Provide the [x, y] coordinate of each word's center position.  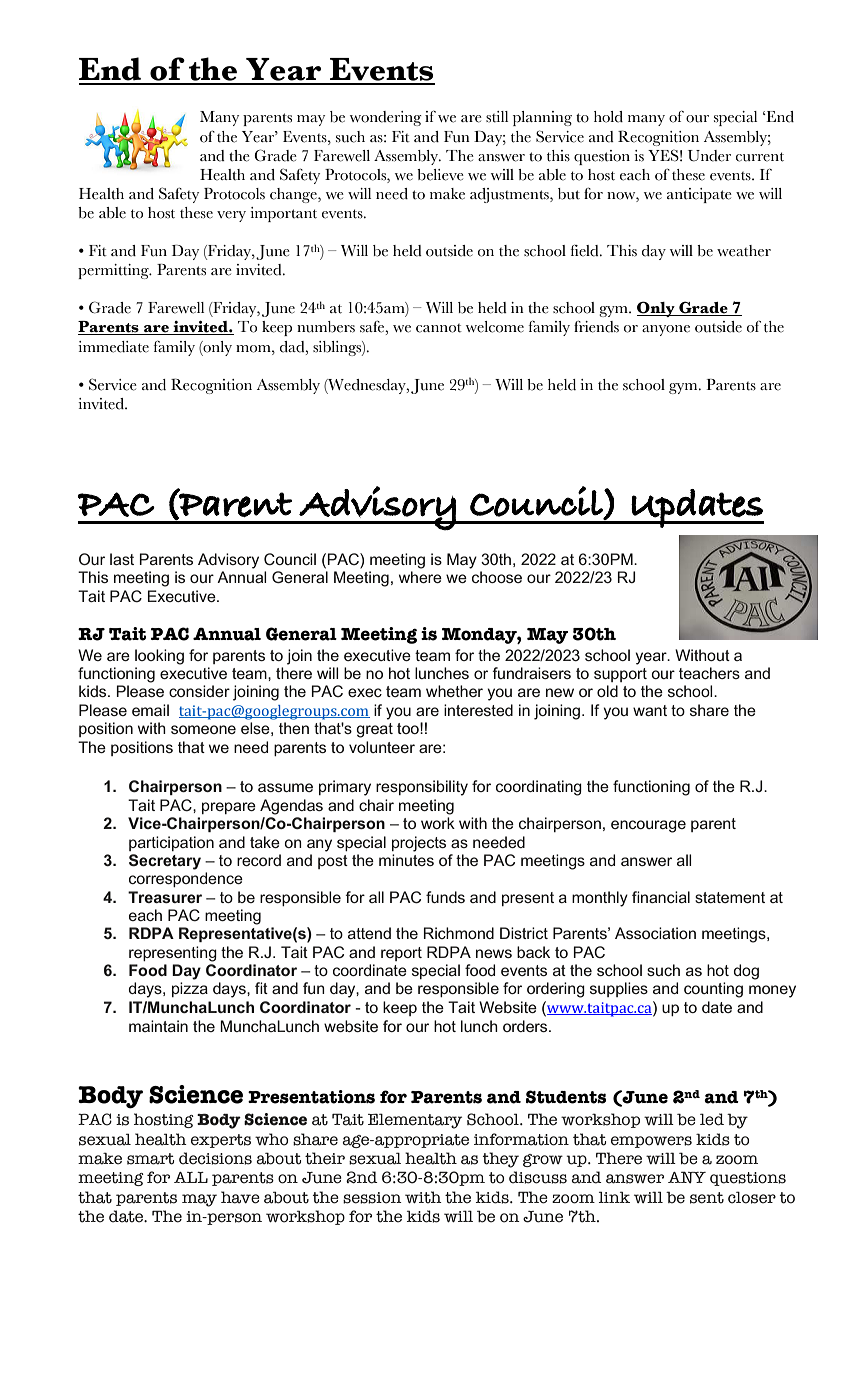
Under [709, 156]
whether [454, 691]
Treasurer [165, 897]
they [500, 1160]
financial [661, 897]
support [620, 675]
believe [440, 175]
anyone [666, 330]
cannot [439, 328]
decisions [215, 1158]
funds [445, 897]
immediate [113, 347]
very [231, 216]
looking [159, 657]
